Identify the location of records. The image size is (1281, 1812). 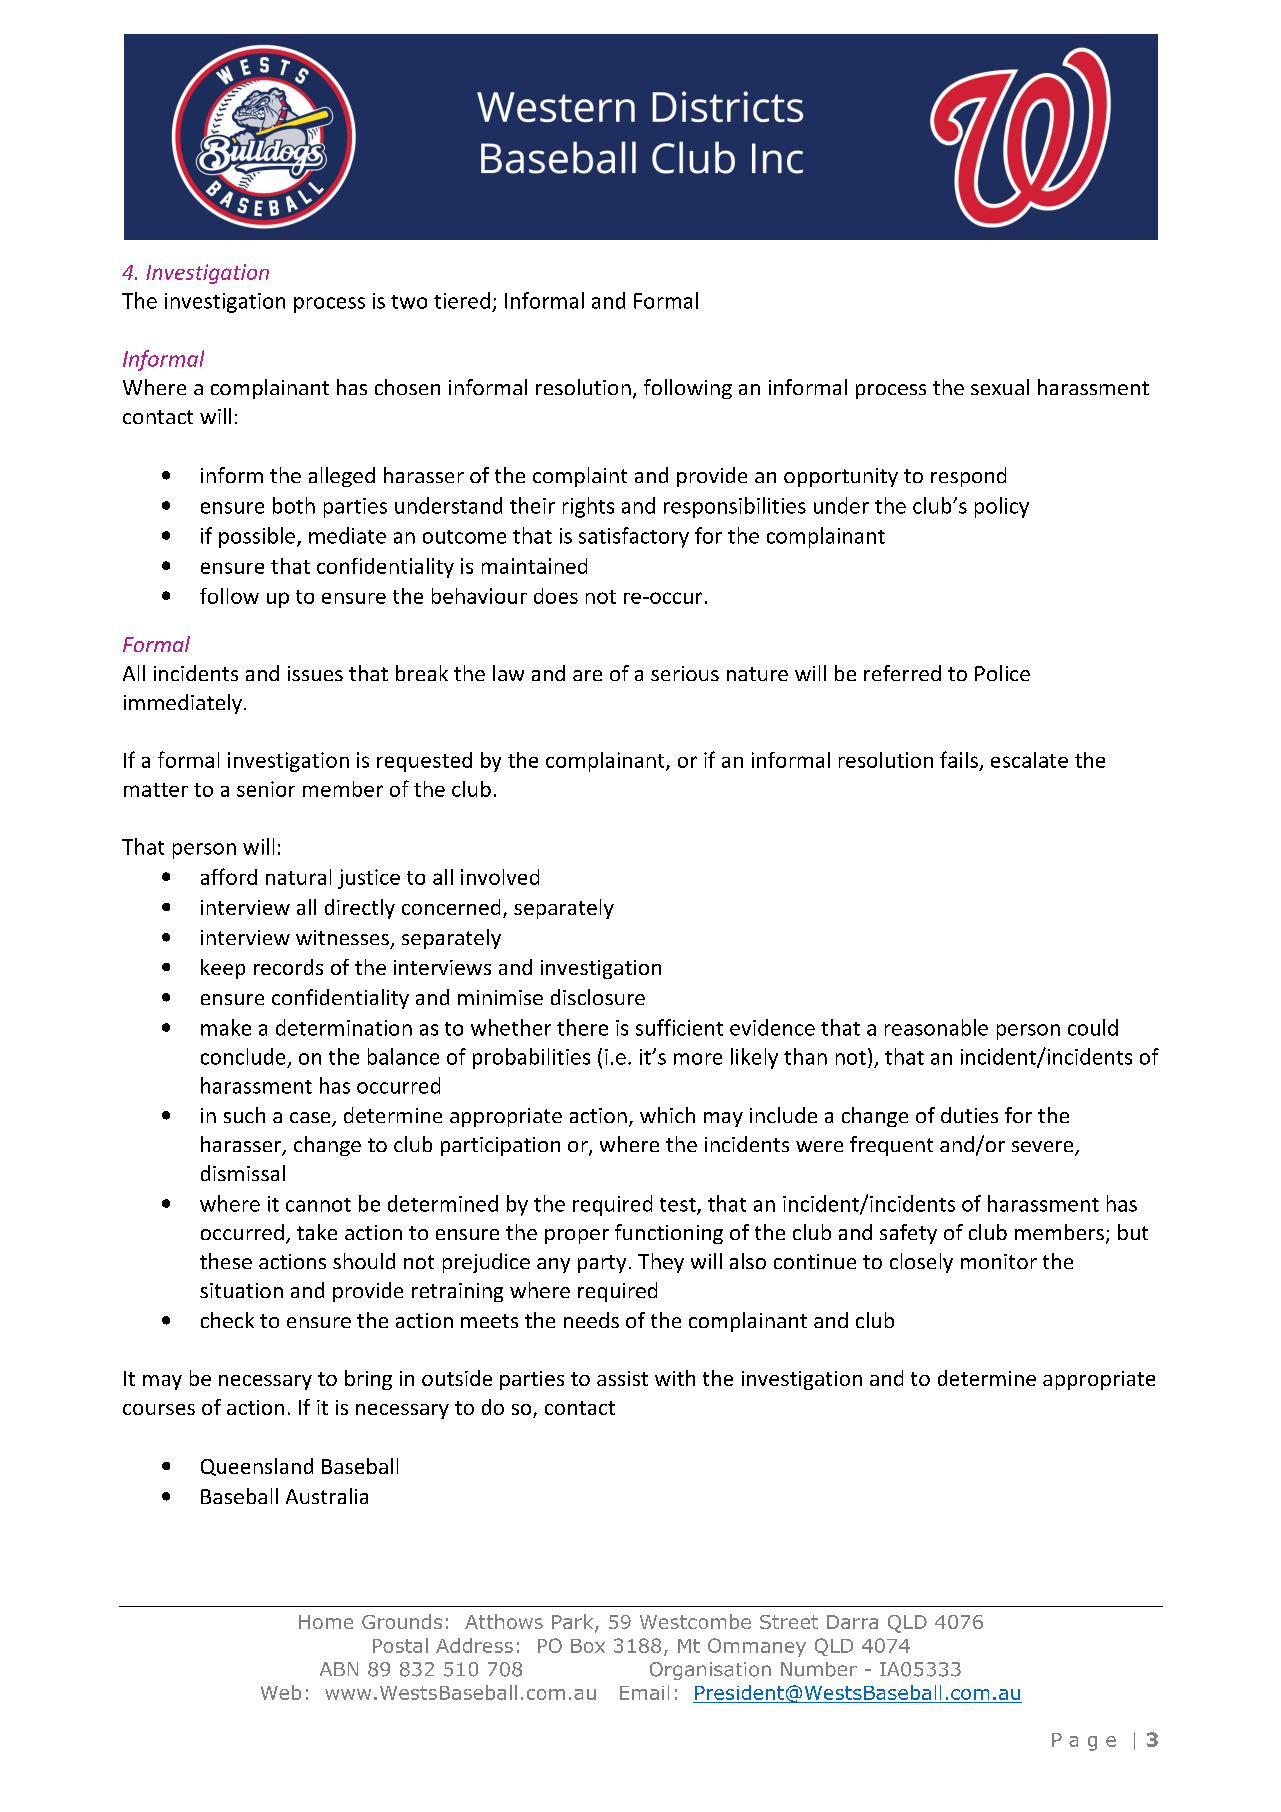
(288, 967).
